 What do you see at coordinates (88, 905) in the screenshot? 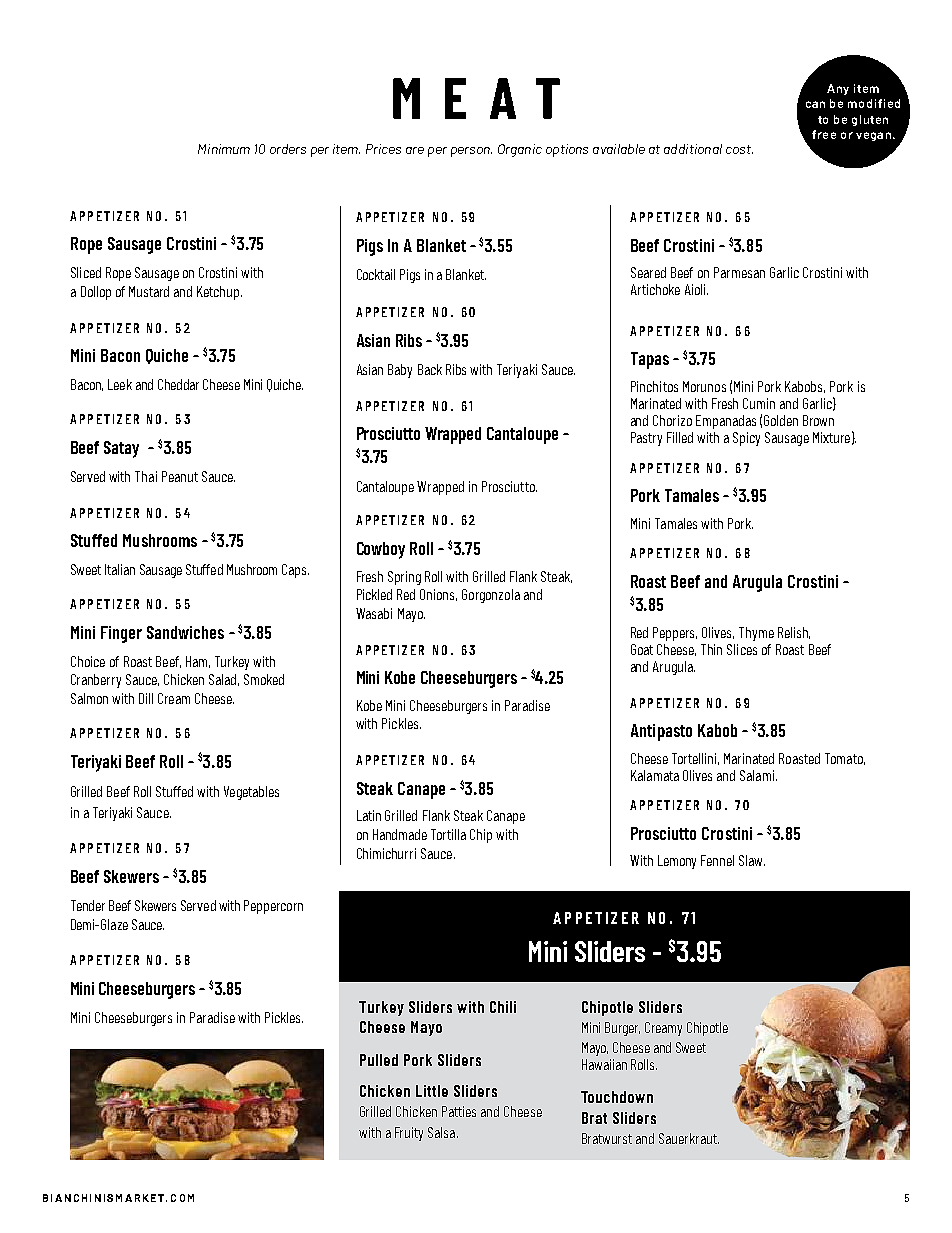
I see `Tender` at bounding box center [88, 905].
